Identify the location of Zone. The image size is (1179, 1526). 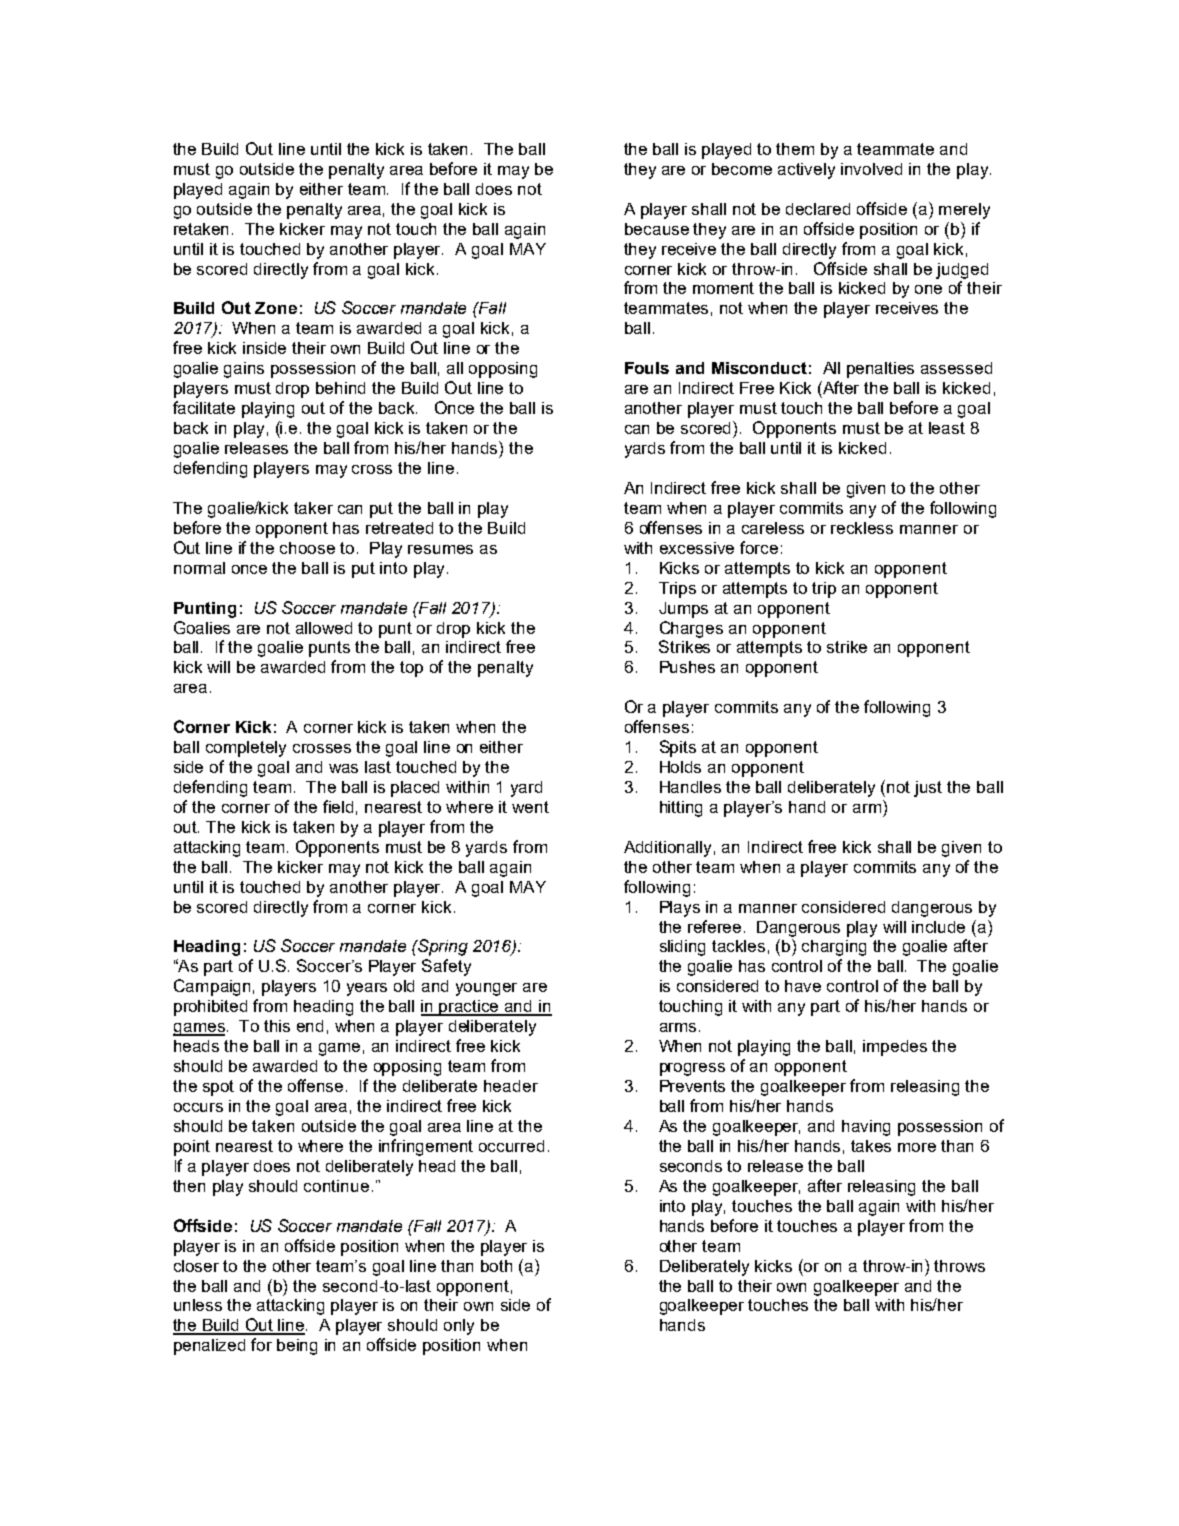
(276, 308).
